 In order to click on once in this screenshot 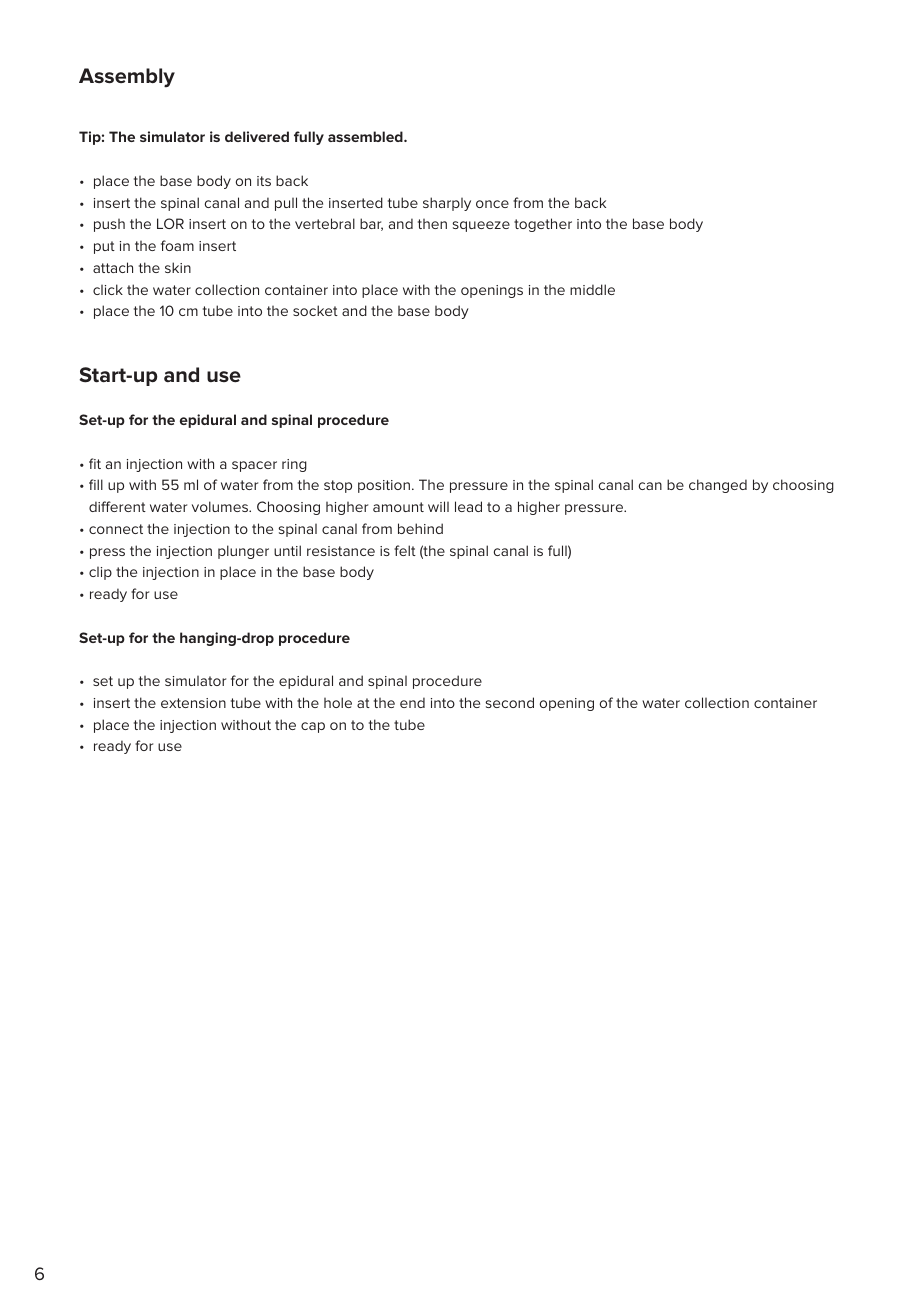, I will do `click(492, 204)`.
